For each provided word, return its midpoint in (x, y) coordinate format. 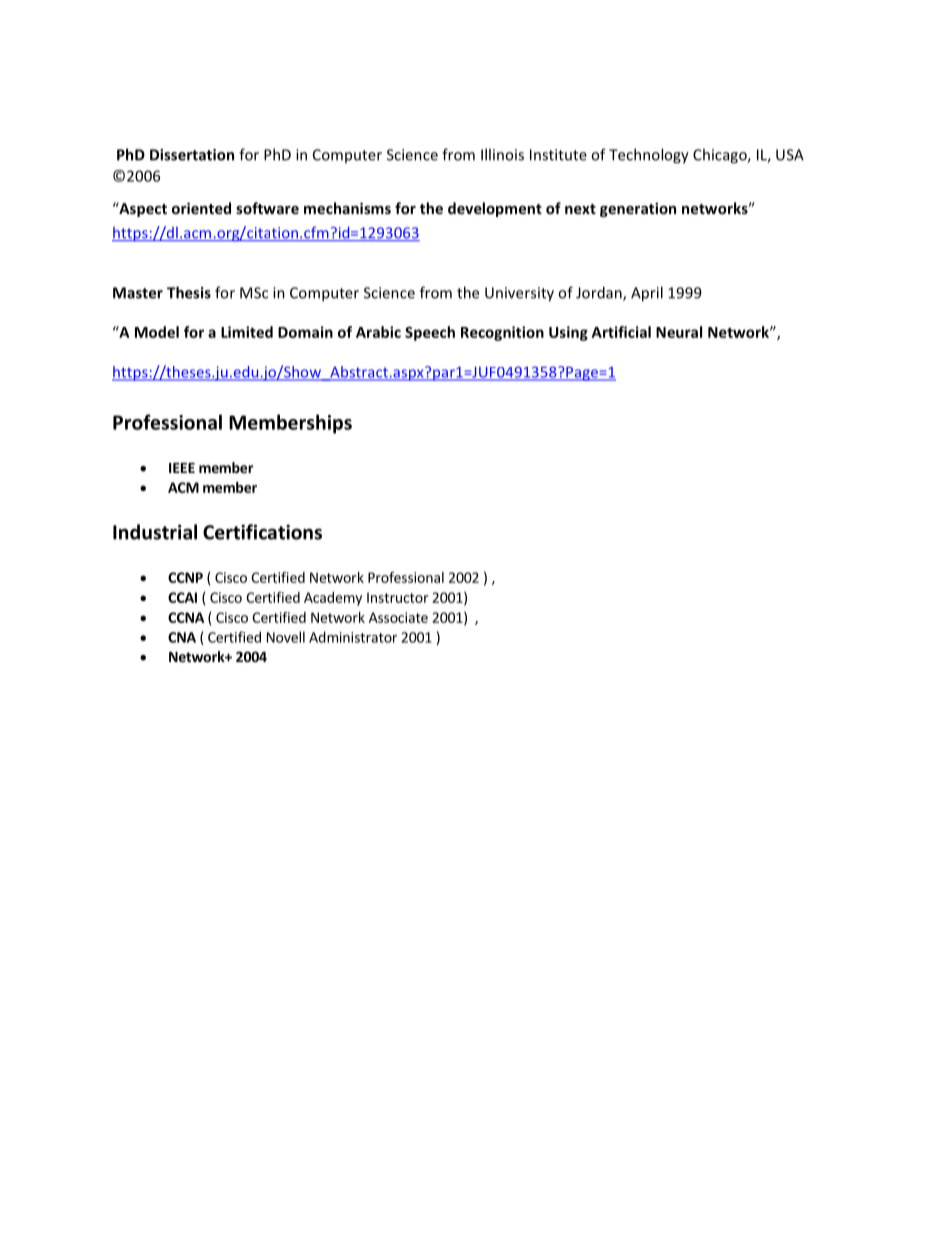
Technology (649, 156)
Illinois (502, 154)
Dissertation (192, 155)
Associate (398, 617)
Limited (247, 332)
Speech (430, 333)
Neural (679, 332)
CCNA (186, 617)
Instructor (397, 597)
